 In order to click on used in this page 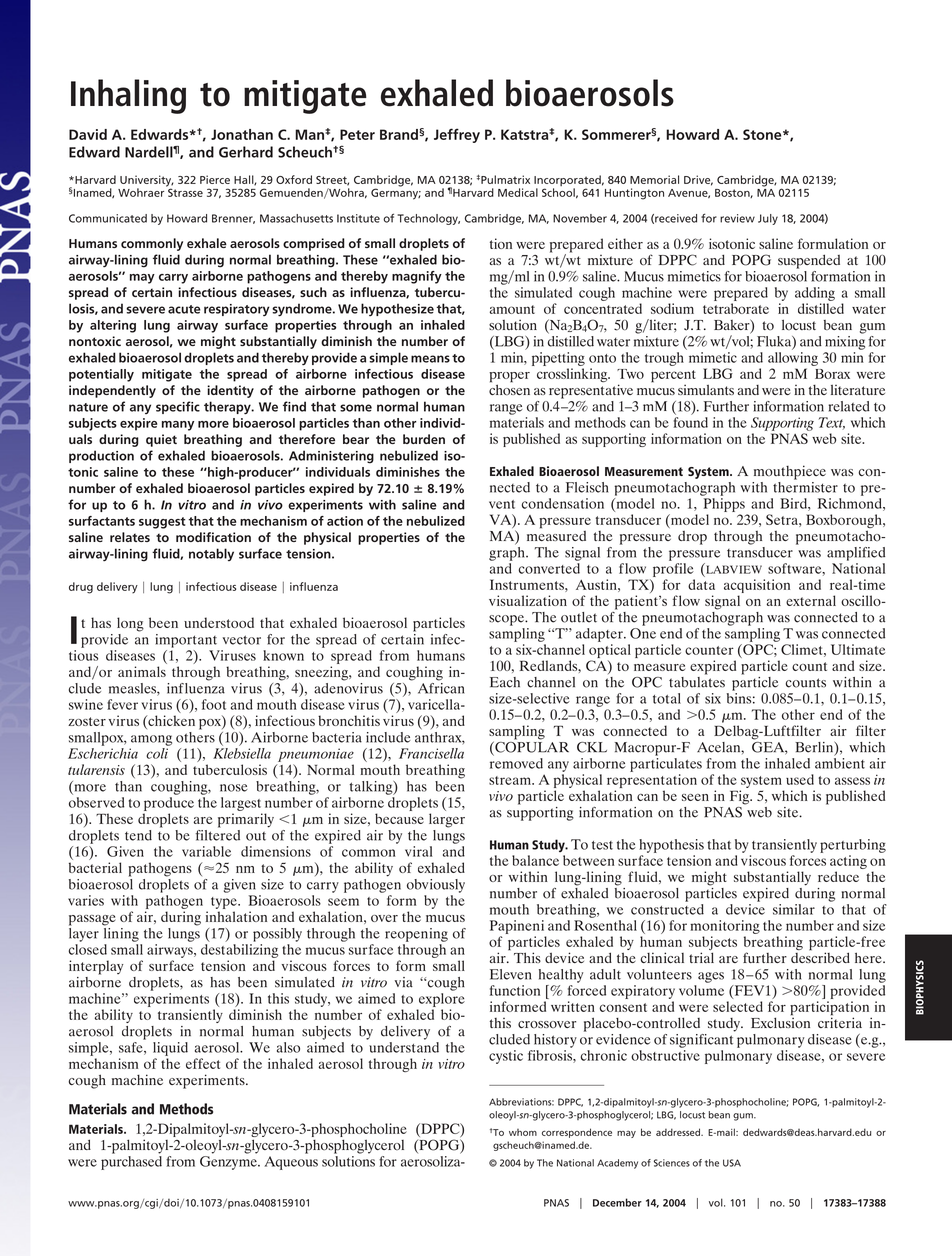, I will do `click(800, 779)`.
